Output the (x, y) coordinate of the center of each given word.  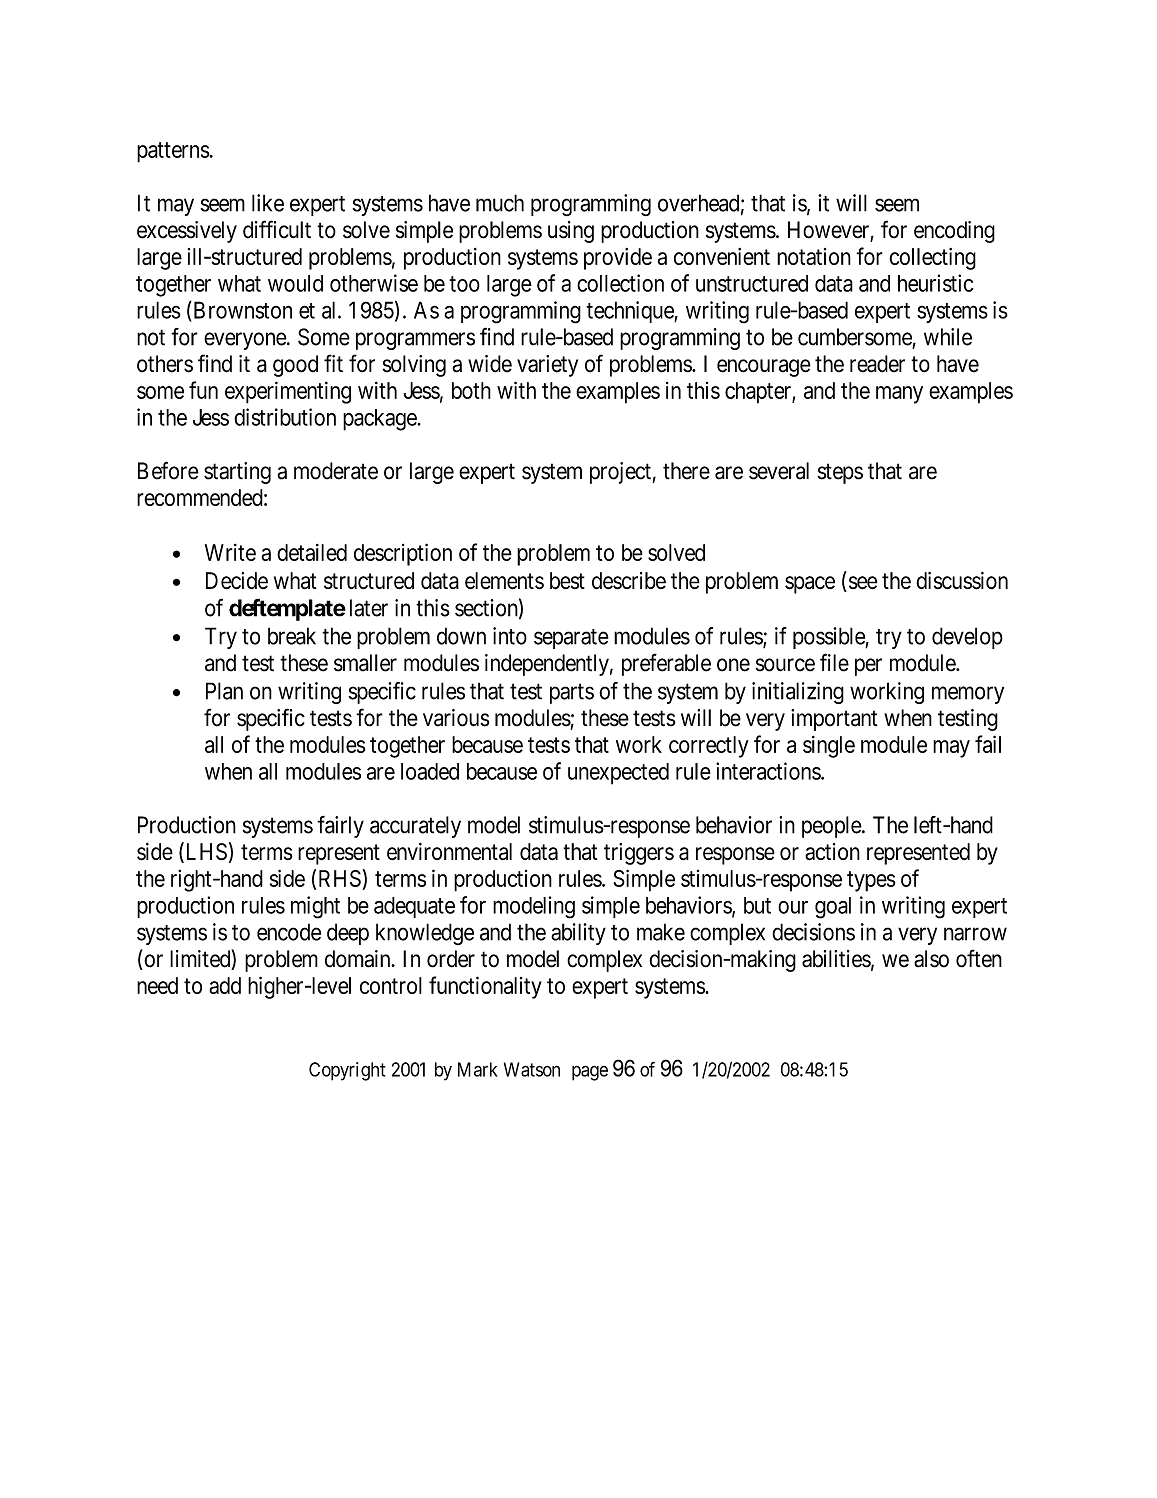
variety (547, 366)
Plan (224, 691)
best (567, 580)
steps (840, 473)
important (834, 720)
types (871, 881)
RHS (340, 878)
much (500, 203)
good (295, 366)
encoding (954, 232)
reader (877, 364)
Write (230, 552)
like (268, 203)
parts (572, 694)
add (225, 985)
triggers (639, 854)
